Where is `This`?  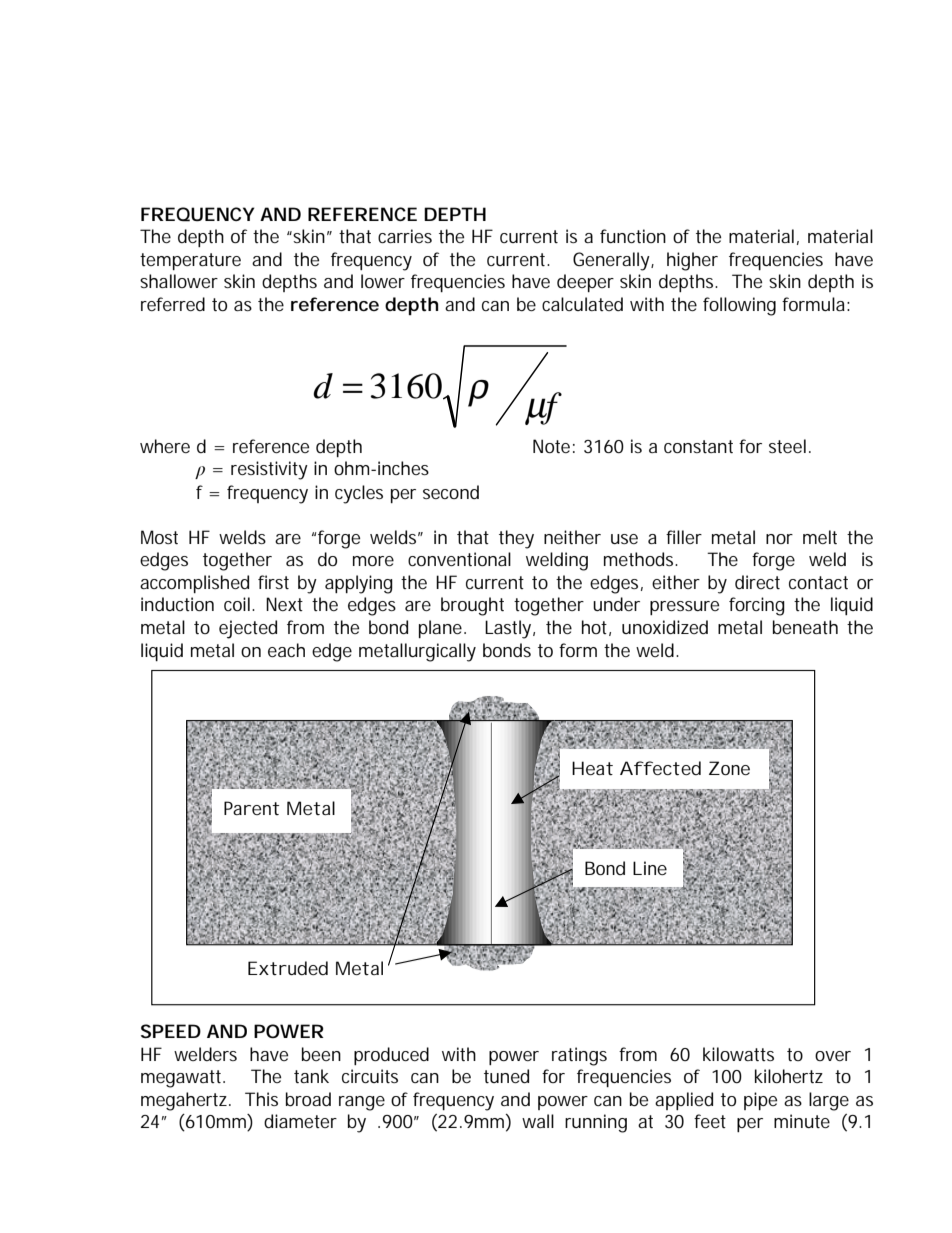
This is located at coordinates (261, 1099).
